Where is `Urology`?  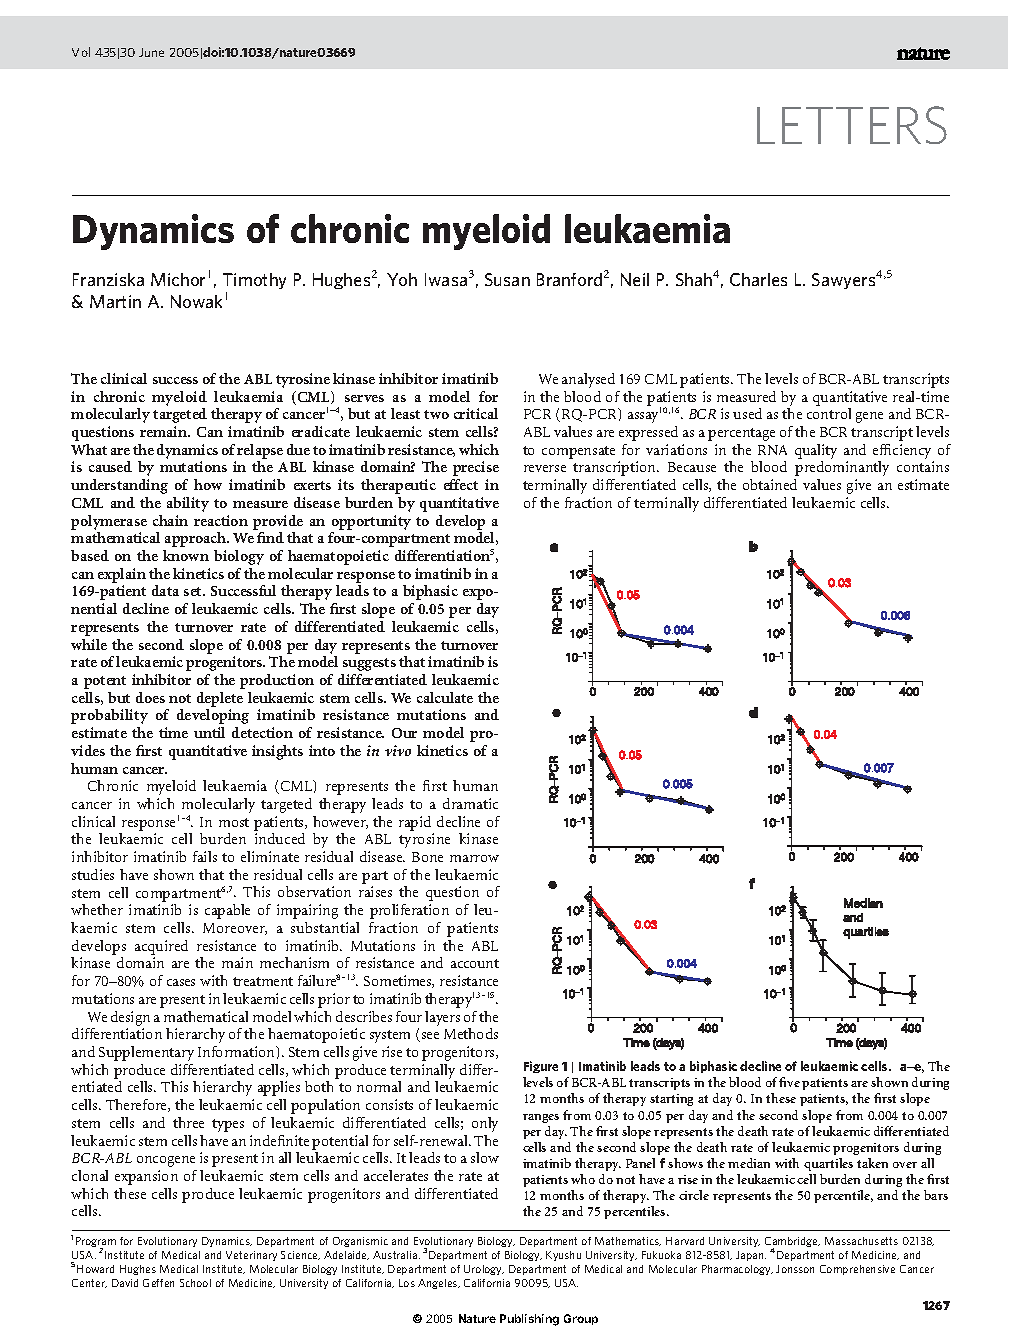 Urology is located at coordinates (484, 1270).
